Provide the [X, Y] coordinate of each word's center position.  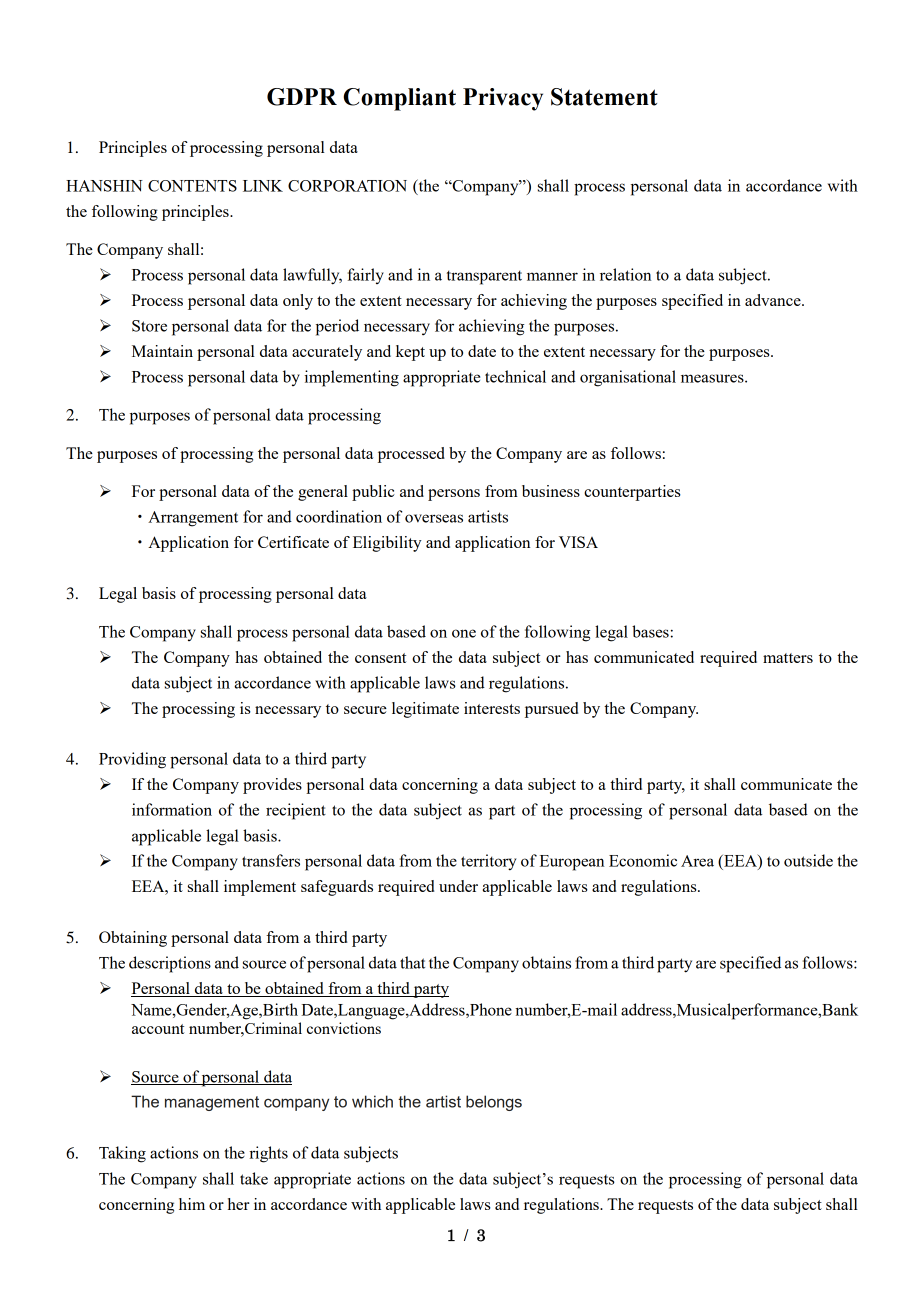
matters [788, 658]
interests [492, 708]
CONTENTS [192, 186]
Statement [604, 97]
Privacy [503, 99]
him [192, 1204]
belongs [494, 1103]
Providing [132, 760]
